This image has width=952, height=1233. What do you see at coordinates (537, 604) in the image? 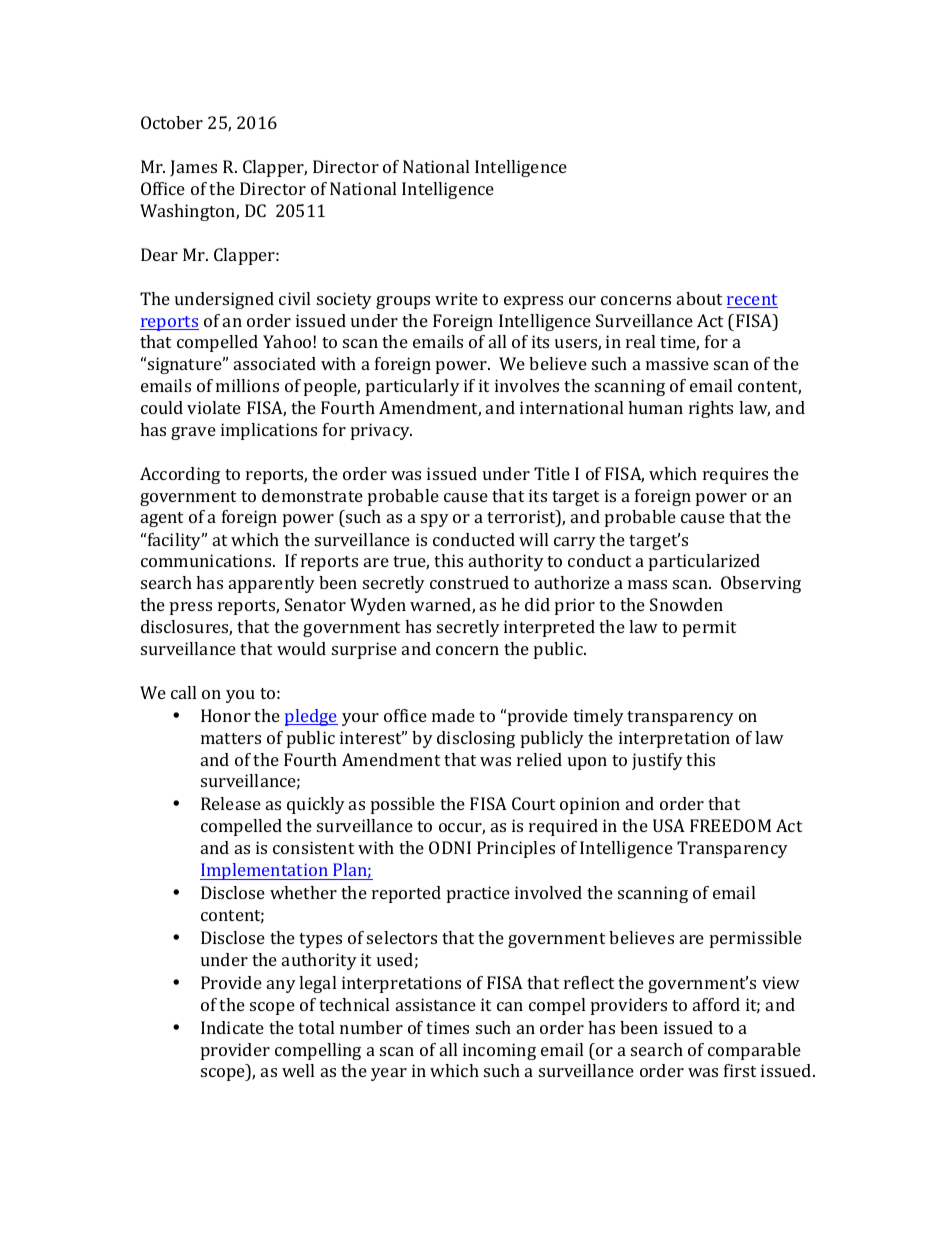
I see `did` at bounding box center [537, 604].
